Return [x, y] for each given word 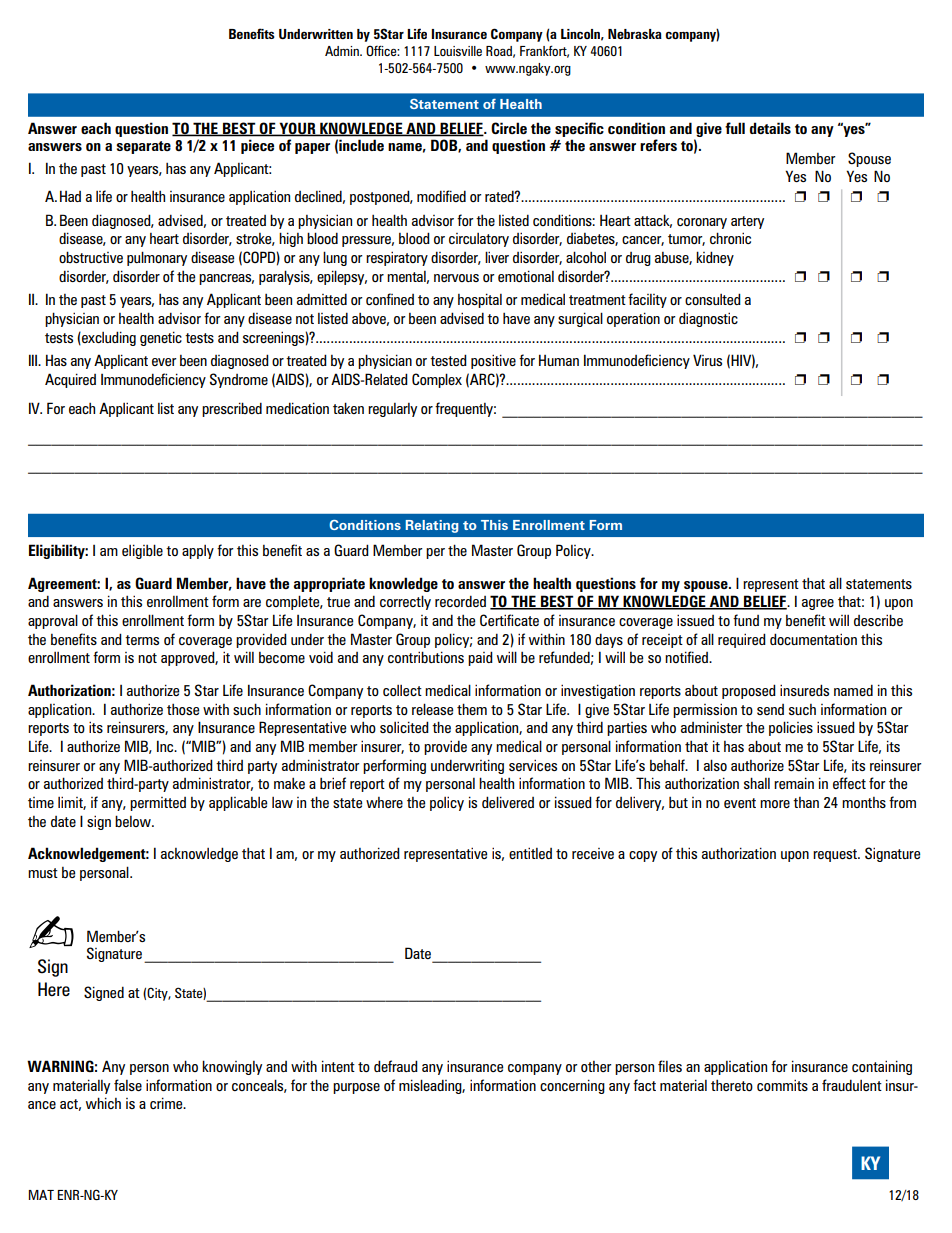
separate [143, 147]
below [134, 821]
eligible [142, 551]
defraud [396, 1066]
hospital [480, 300]
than [806, 802]
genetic [161, 338]
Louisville [458, 51]
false [128, 1085]
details [770, 128]
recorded [460, 601]
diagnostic [708, 319]
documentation [813, 639]
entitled [530, 853]
